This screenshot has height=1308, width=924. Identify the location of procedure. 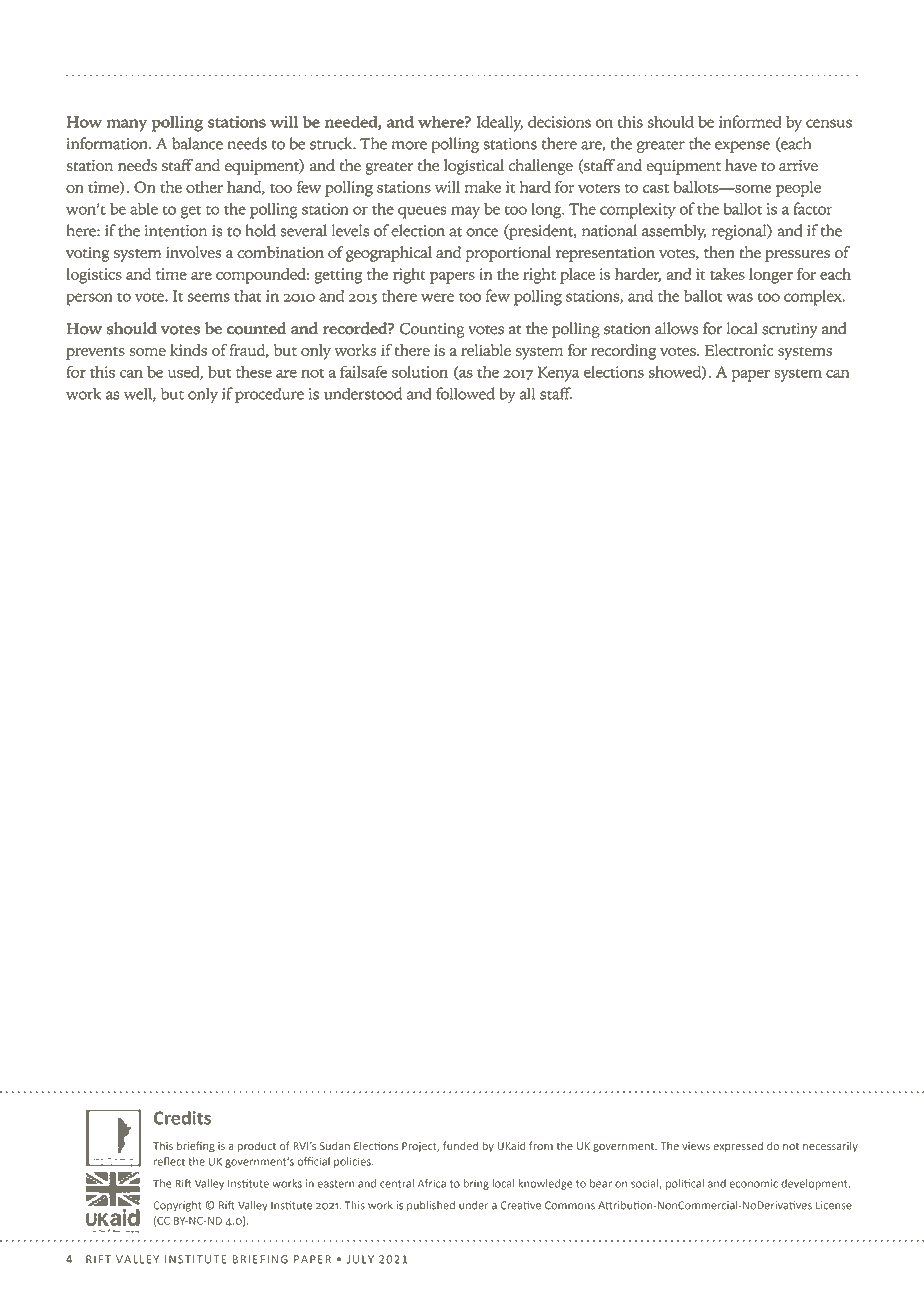
(269, 395).
